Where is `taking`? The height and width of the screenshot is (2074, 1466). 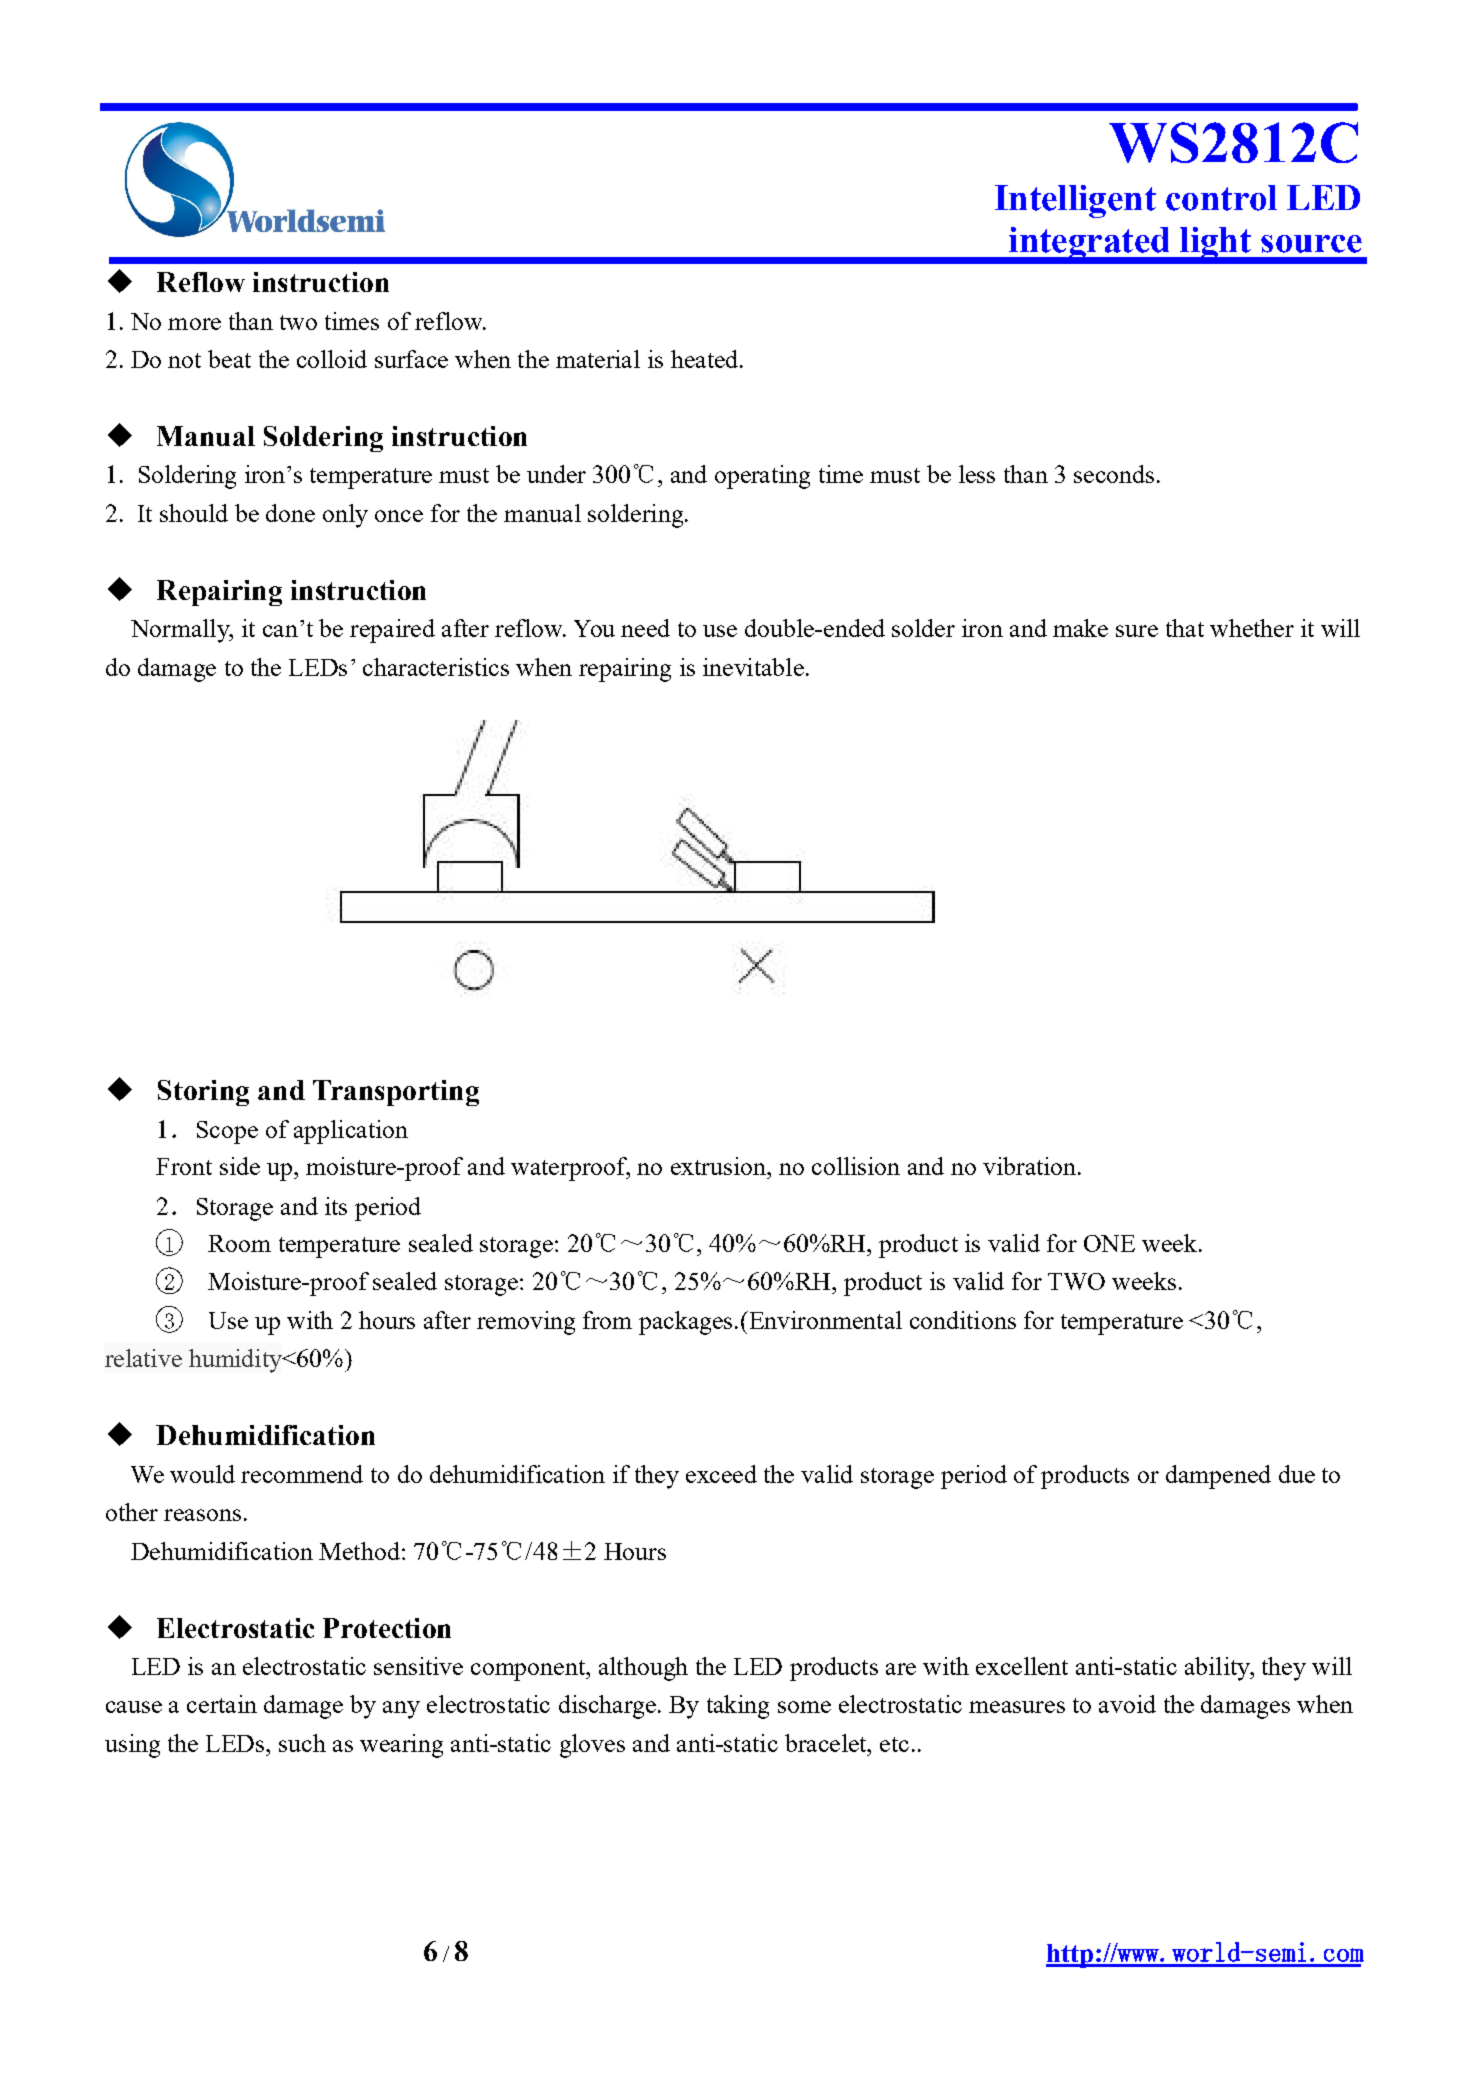
taking is located at coordinates (738, 1707).
